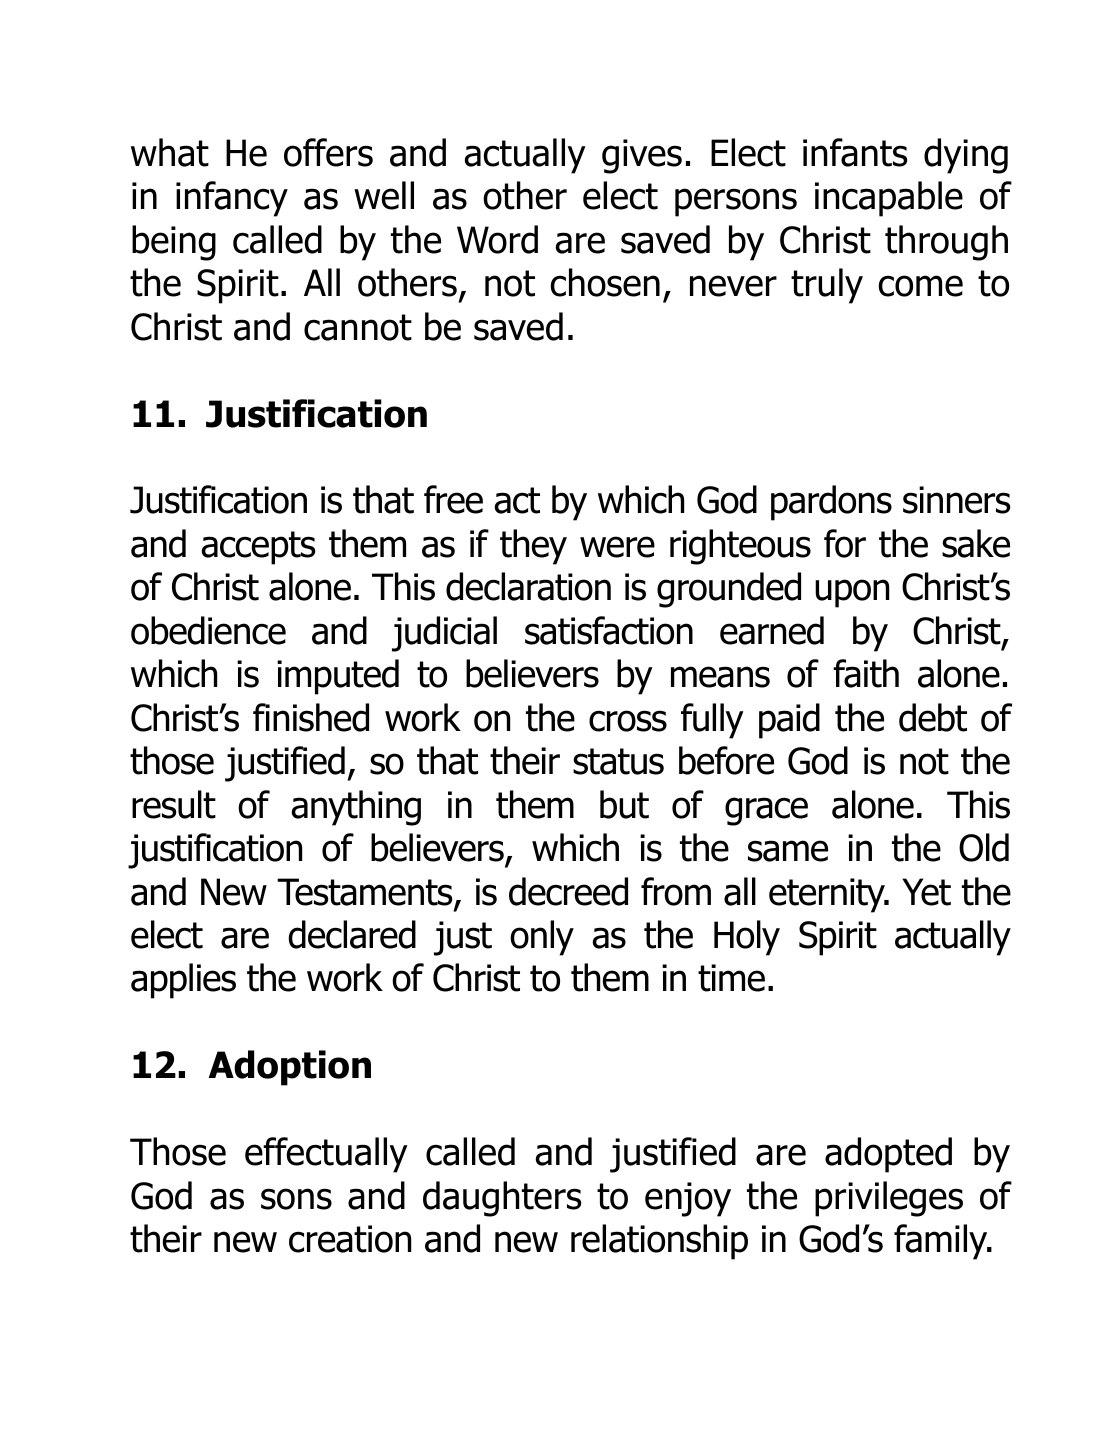 Image resolution: width=1108 pixels, height=1434 pixels. I want to click on free, so click(453, 499).
